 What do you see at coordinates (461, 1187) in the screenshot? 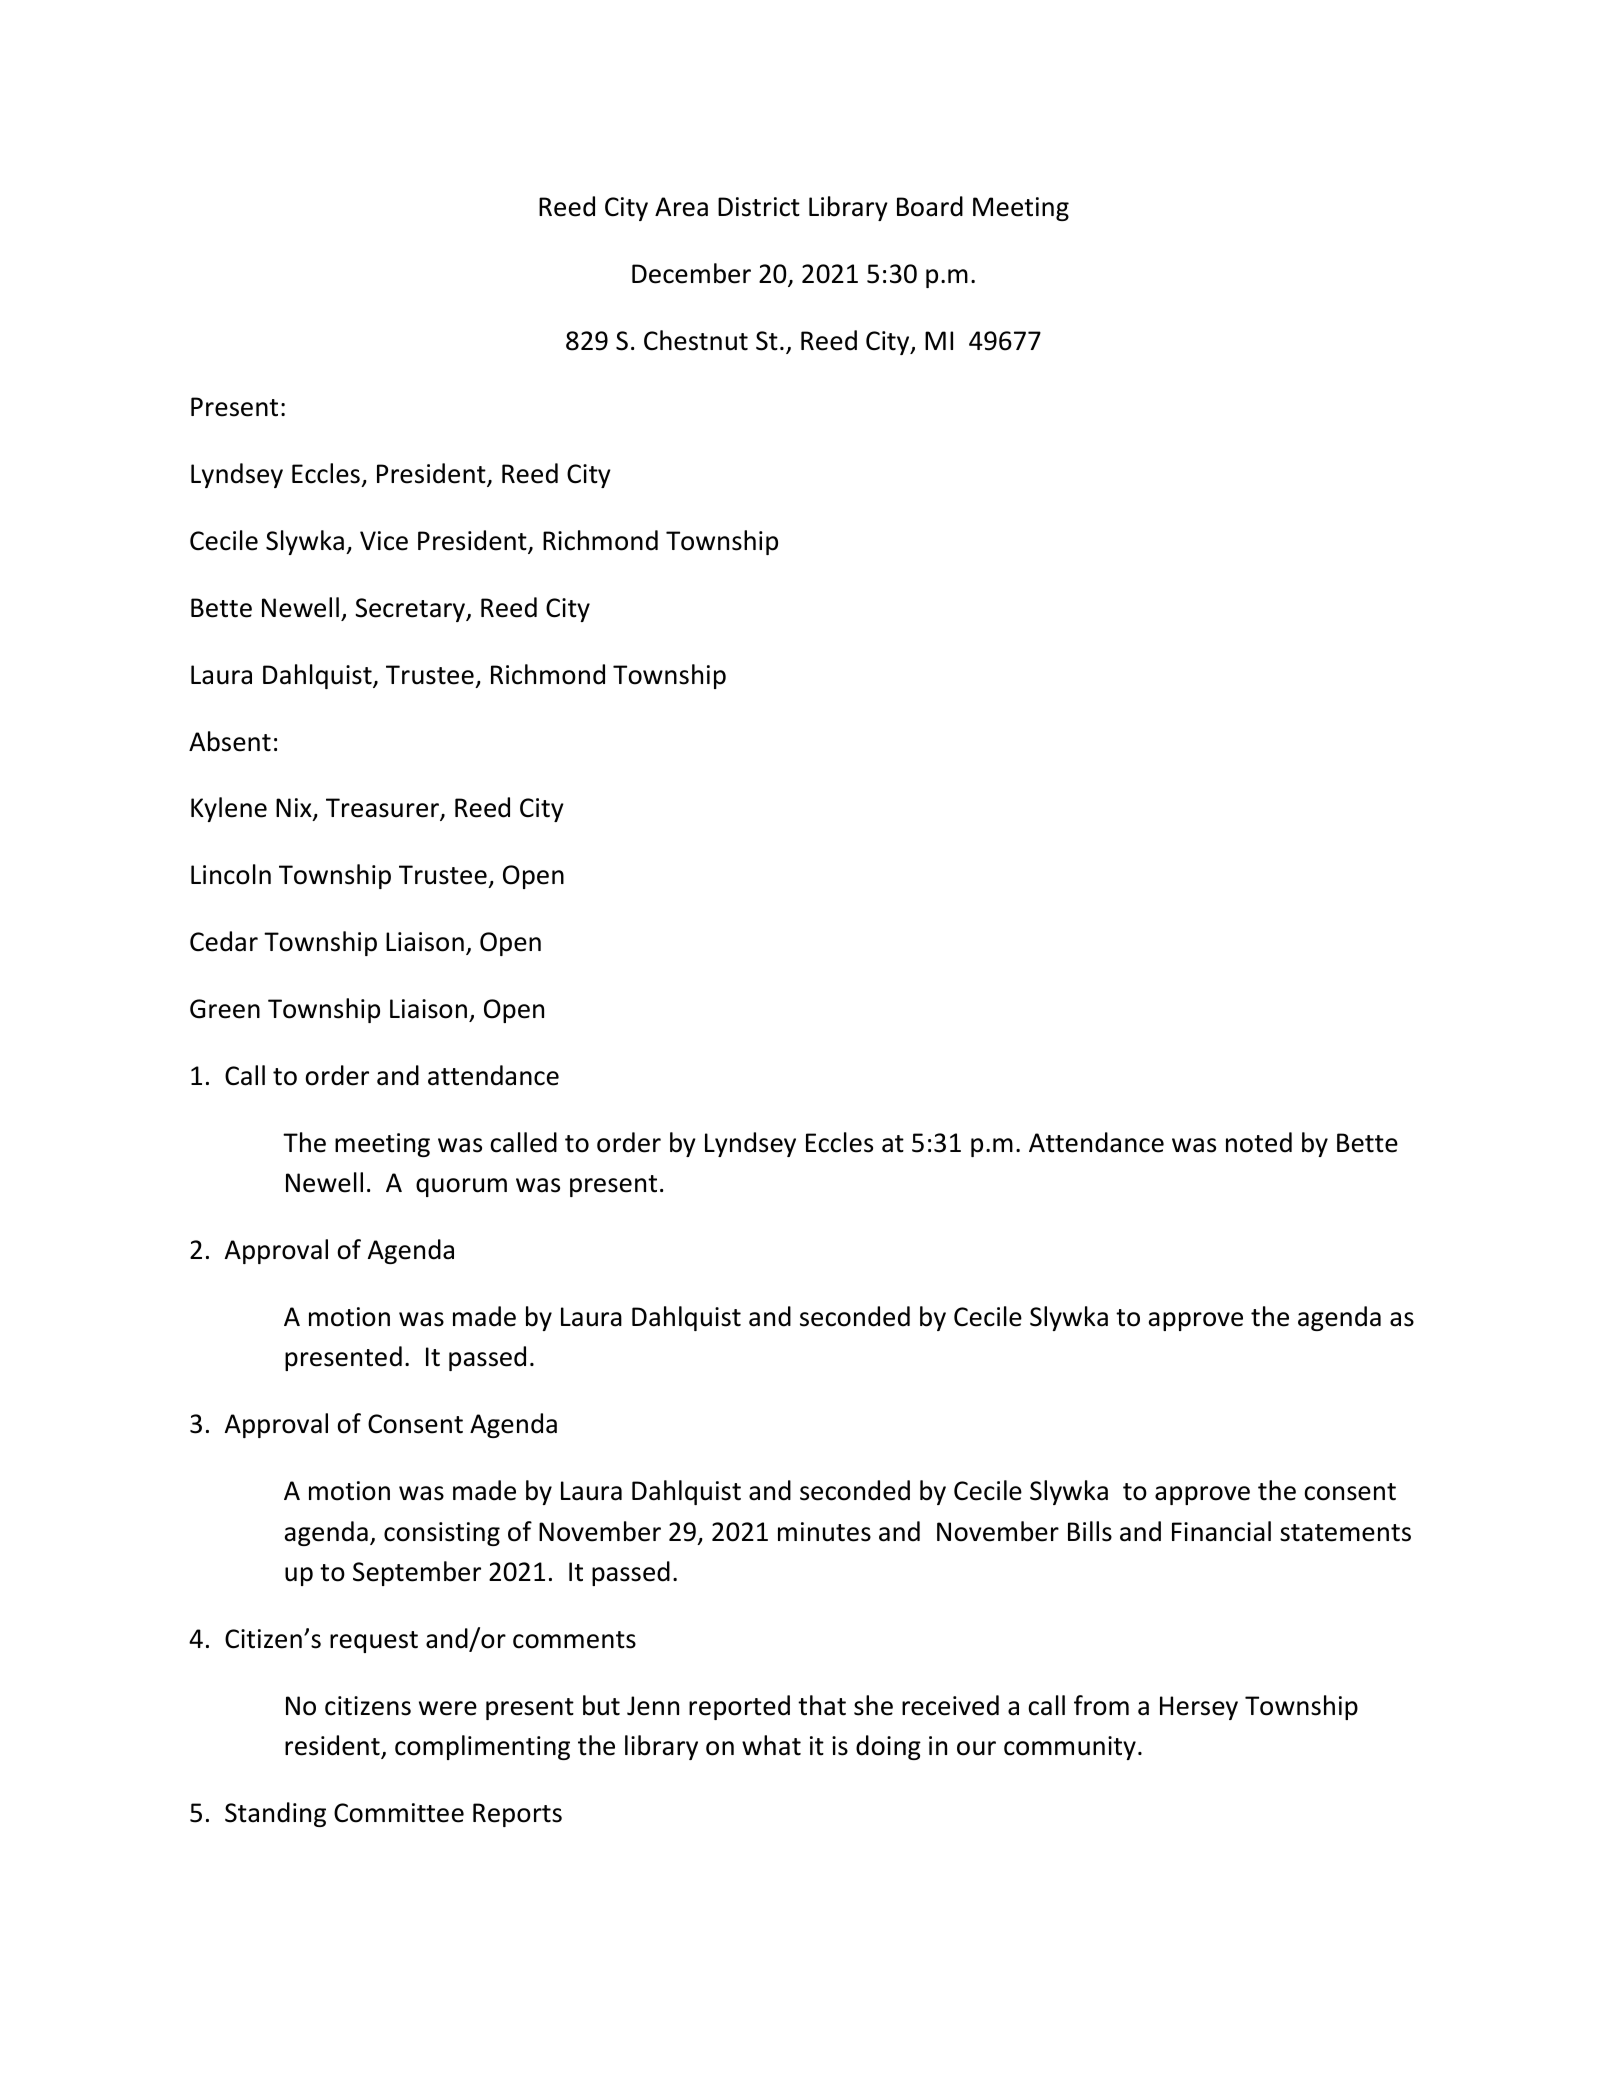
I see `quorum` at bounding box center [461, 1187].
